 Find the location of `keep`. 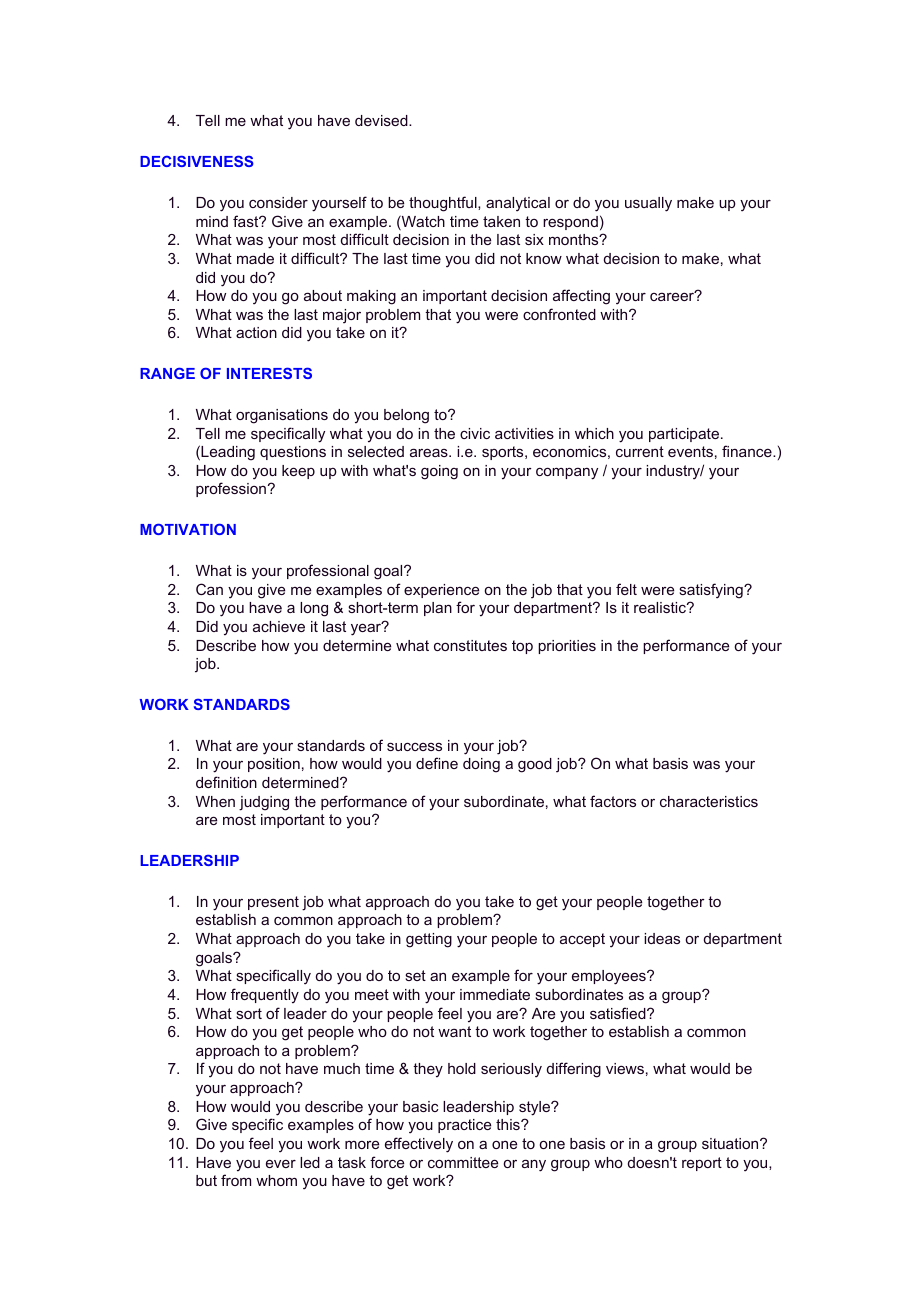

keep is located at coordinates (298, 472).
